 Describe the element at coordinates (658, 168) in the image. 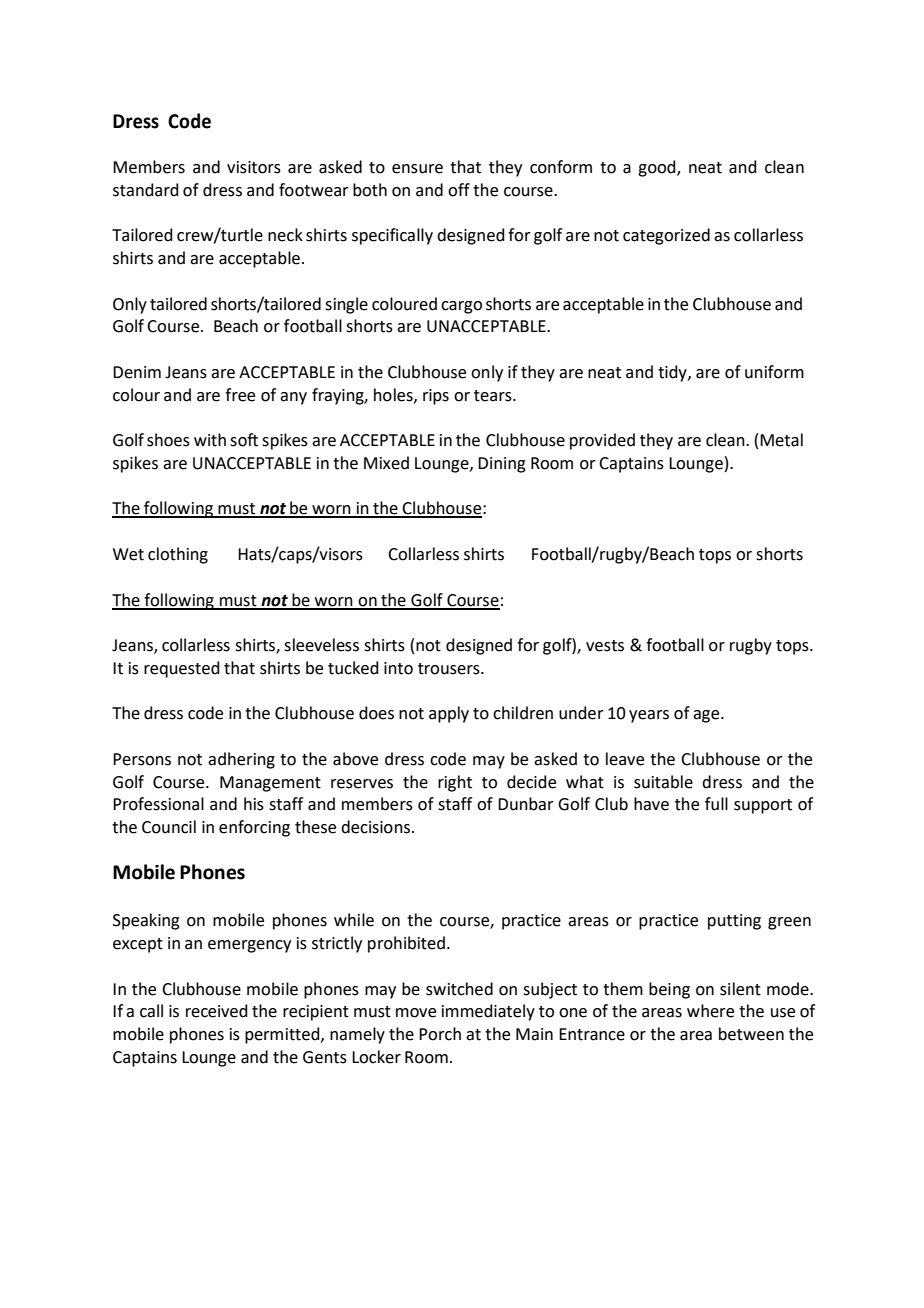

I see `good` at that location.
